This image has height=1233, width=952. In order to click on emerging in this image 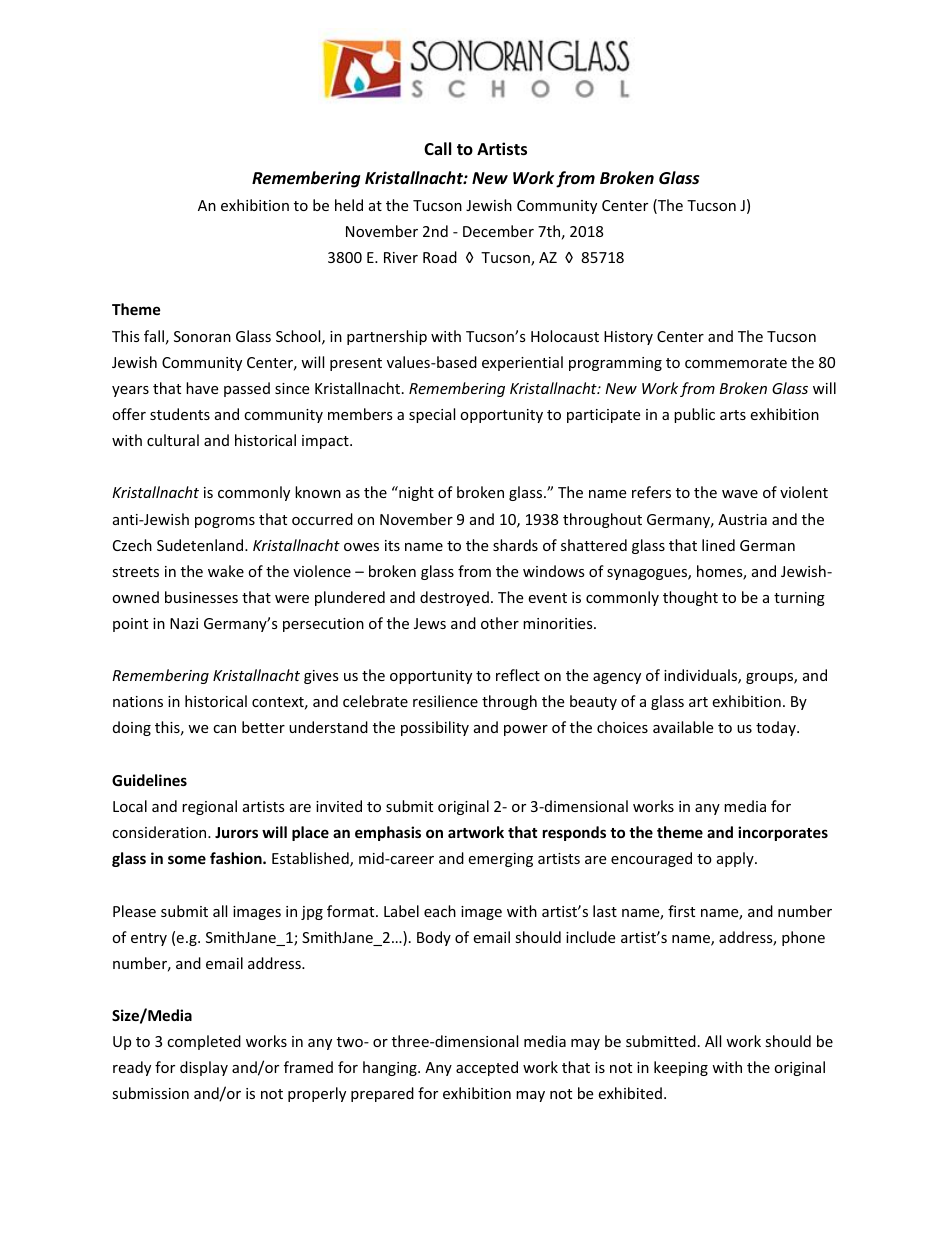, I will do `click(500, 860)`.
